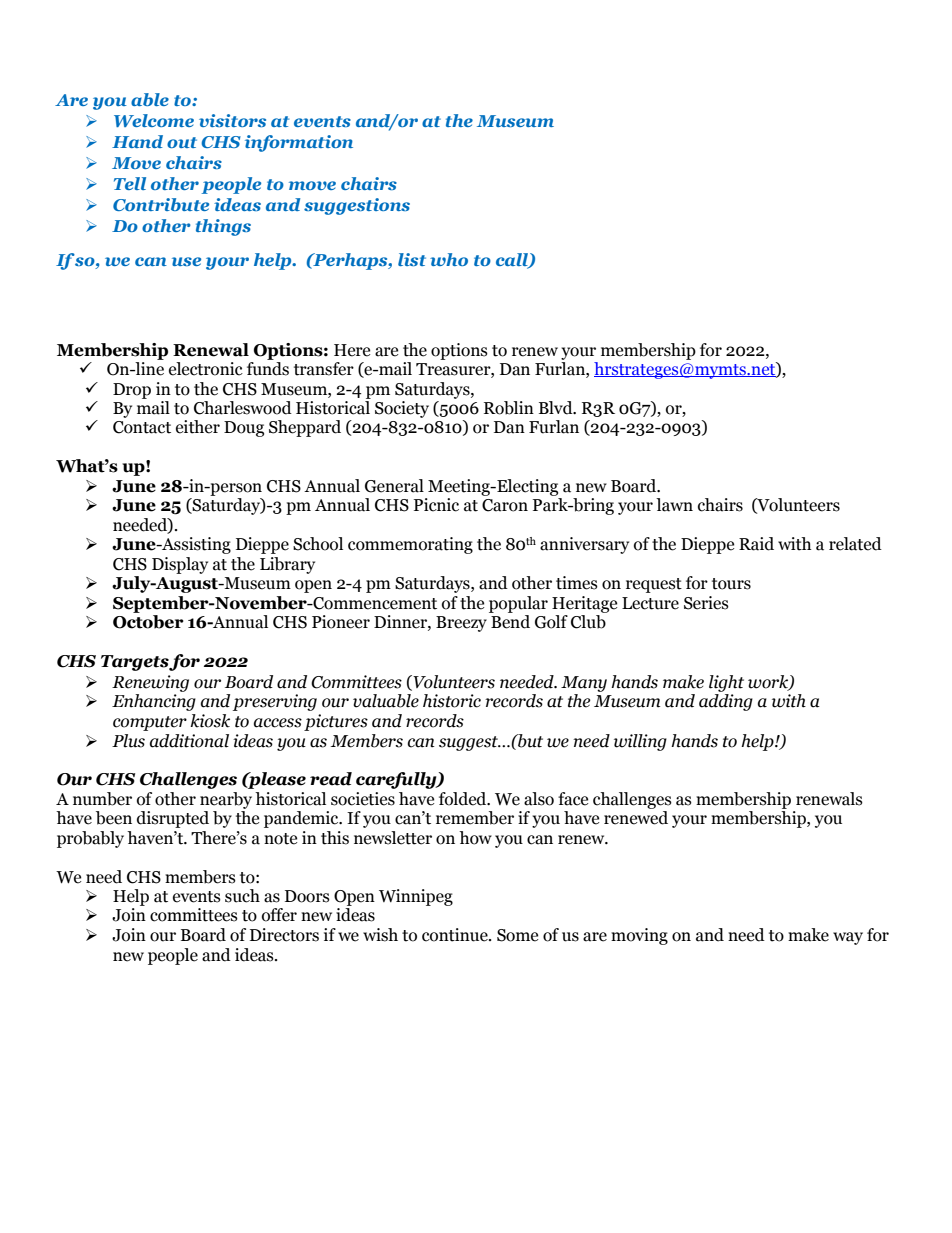  I want to click on out, so click(182, 142).
